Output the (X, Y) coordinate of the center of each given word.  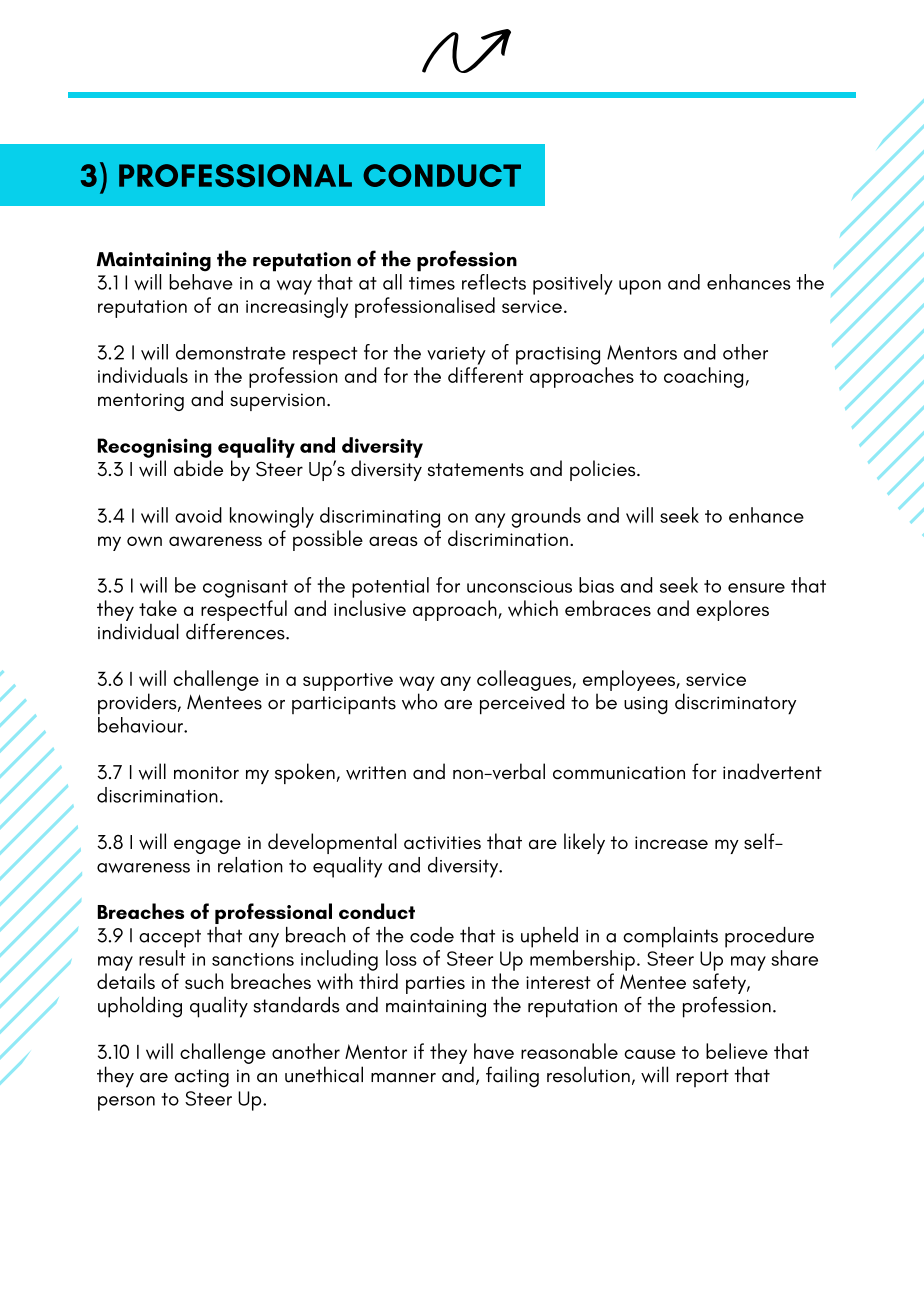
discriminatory (735, 704)
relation (250, 865)
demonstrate (231, 352)
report (702, 1078)
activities (442, 843)
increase (671, 843)
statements (476, 470)
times (432, 283)
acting (202, 1078)
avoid (198, 515)
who (419, 701)
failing (512, 1077)
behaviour (141, 725)
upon (640, 287)
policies (604, 470)
